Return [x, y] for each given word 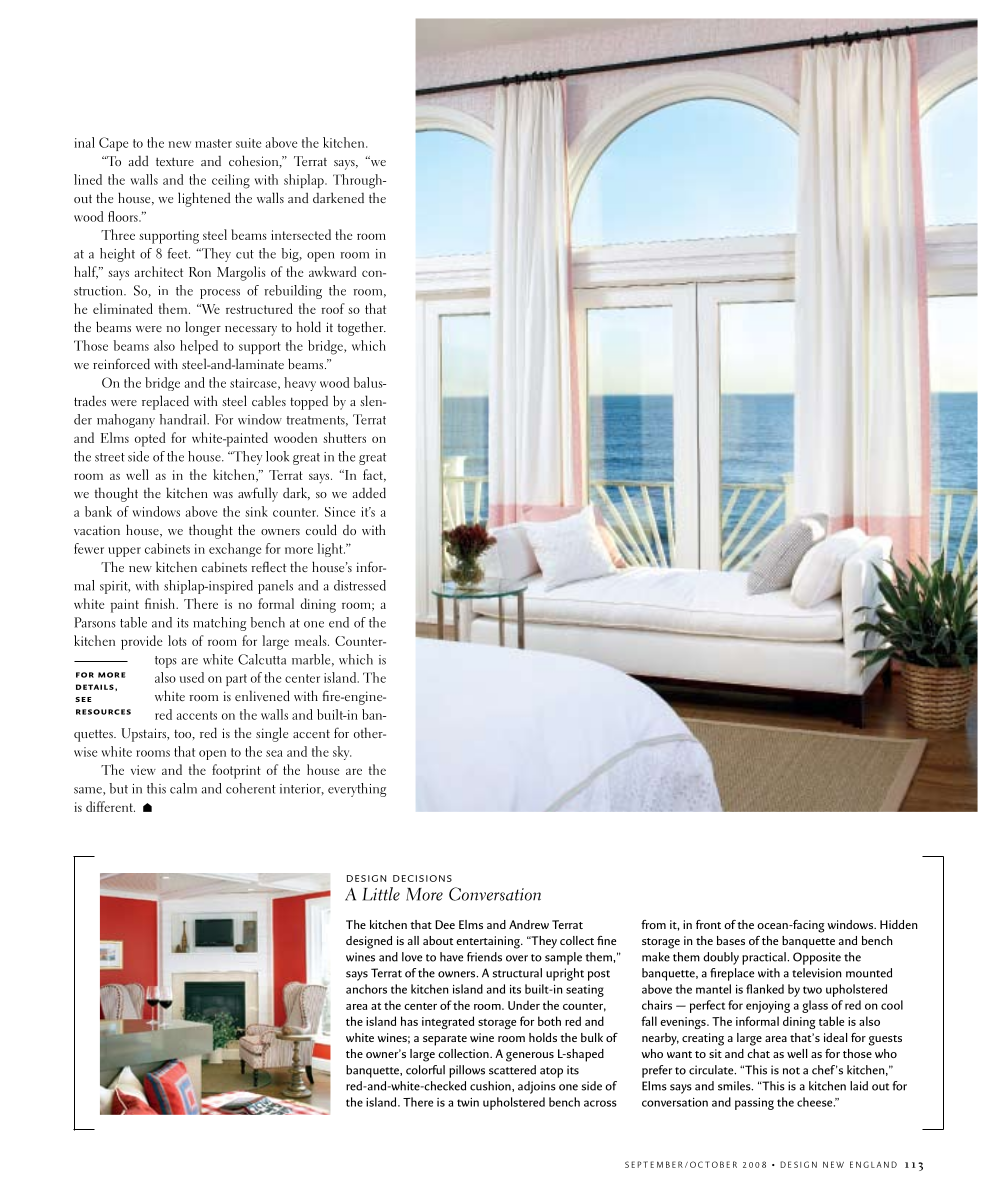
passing [754, 1104]
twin [468, 1102]
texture [175, 161]
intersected [301, 234]
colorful [425, 1070]
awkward [332, 271]
